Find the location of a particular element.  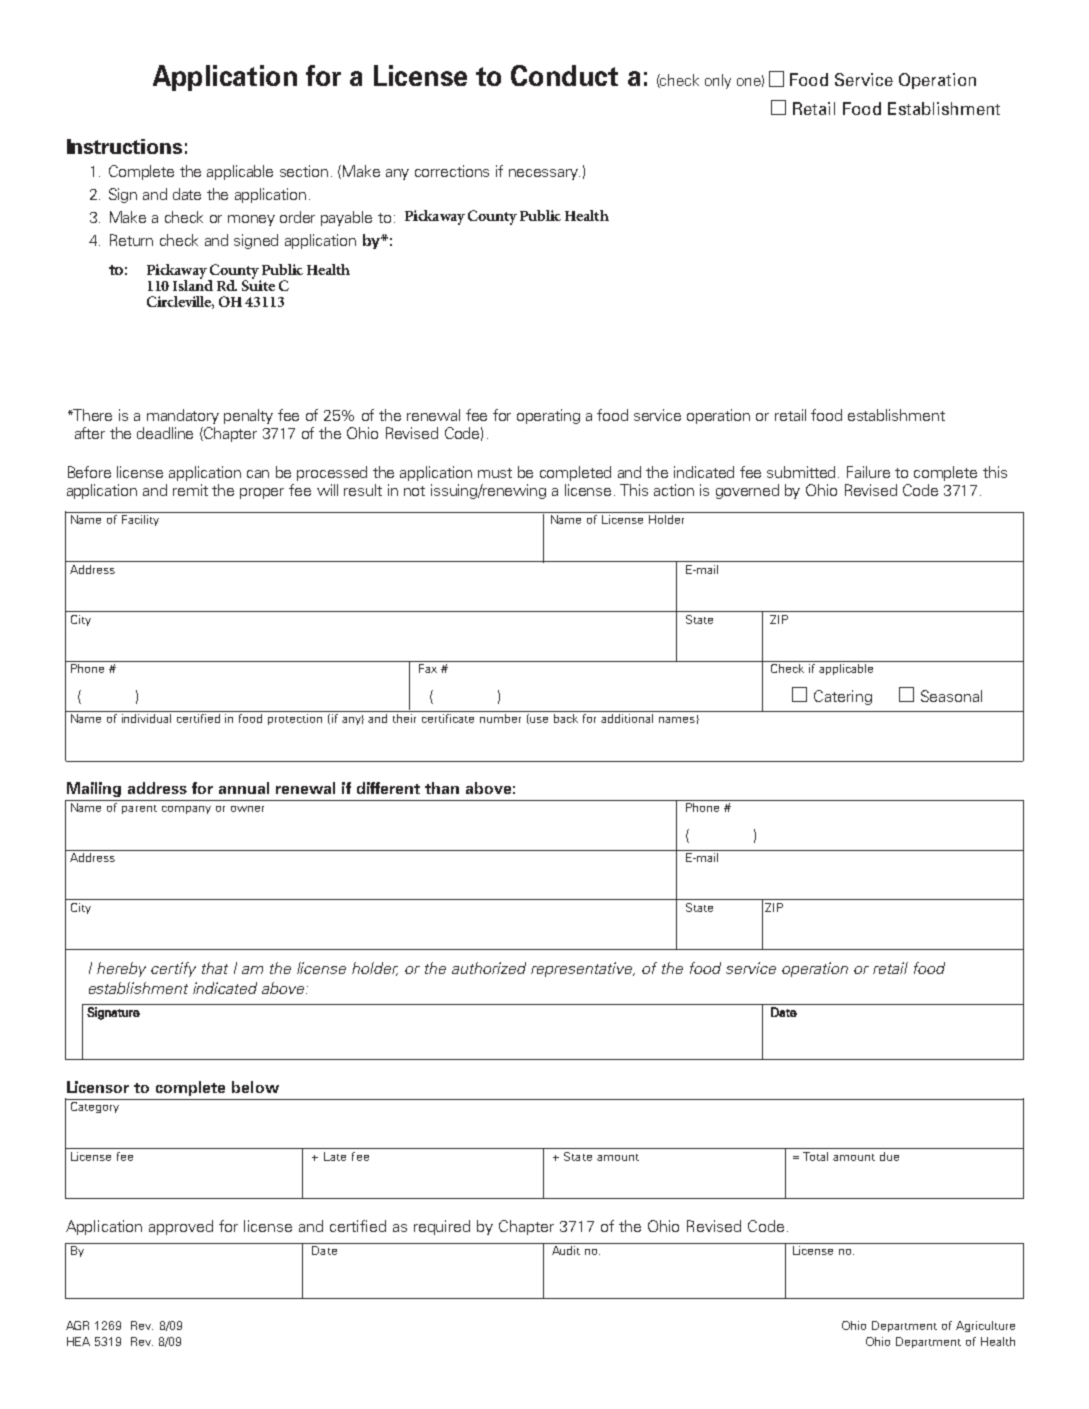

mandatory is located at coordinates (183, 416).
